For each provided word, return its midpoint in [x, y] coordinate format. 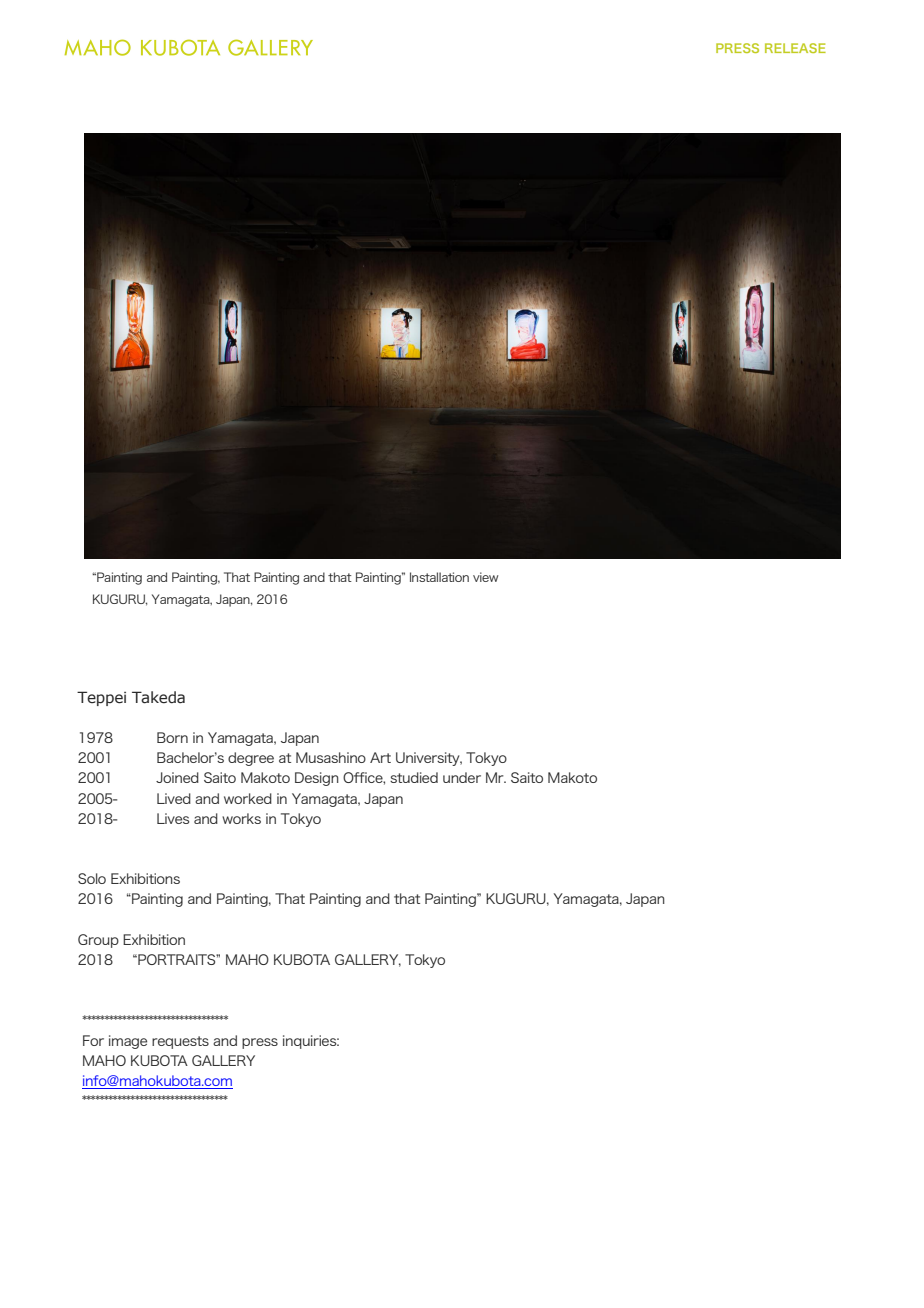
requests [180, 1042]
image [128, 1042]
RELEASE [795, 48]
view [485, 577]
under [462, 777]
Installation [439, 577]
